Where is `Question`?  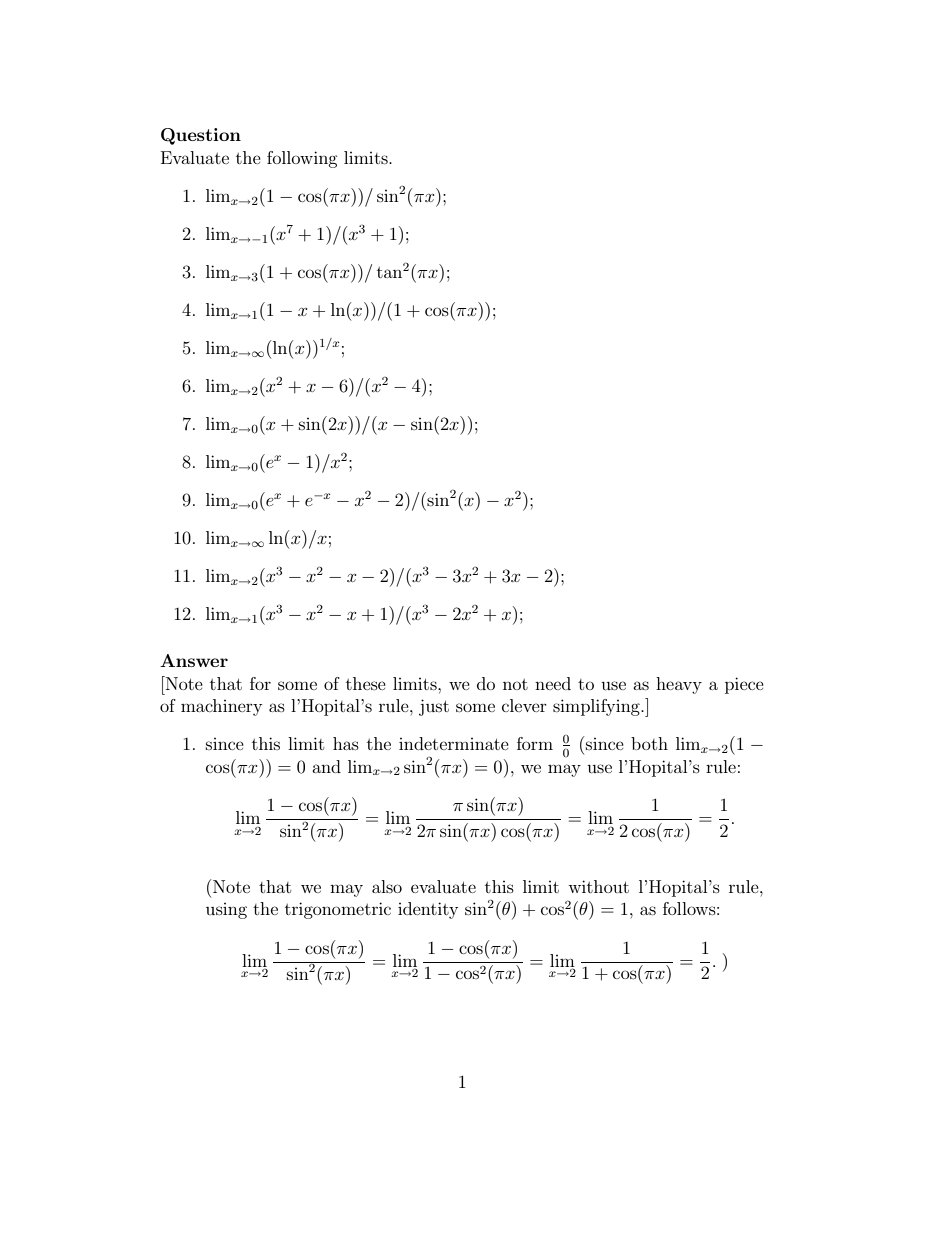
Question is located at coordinates (201, 136).
